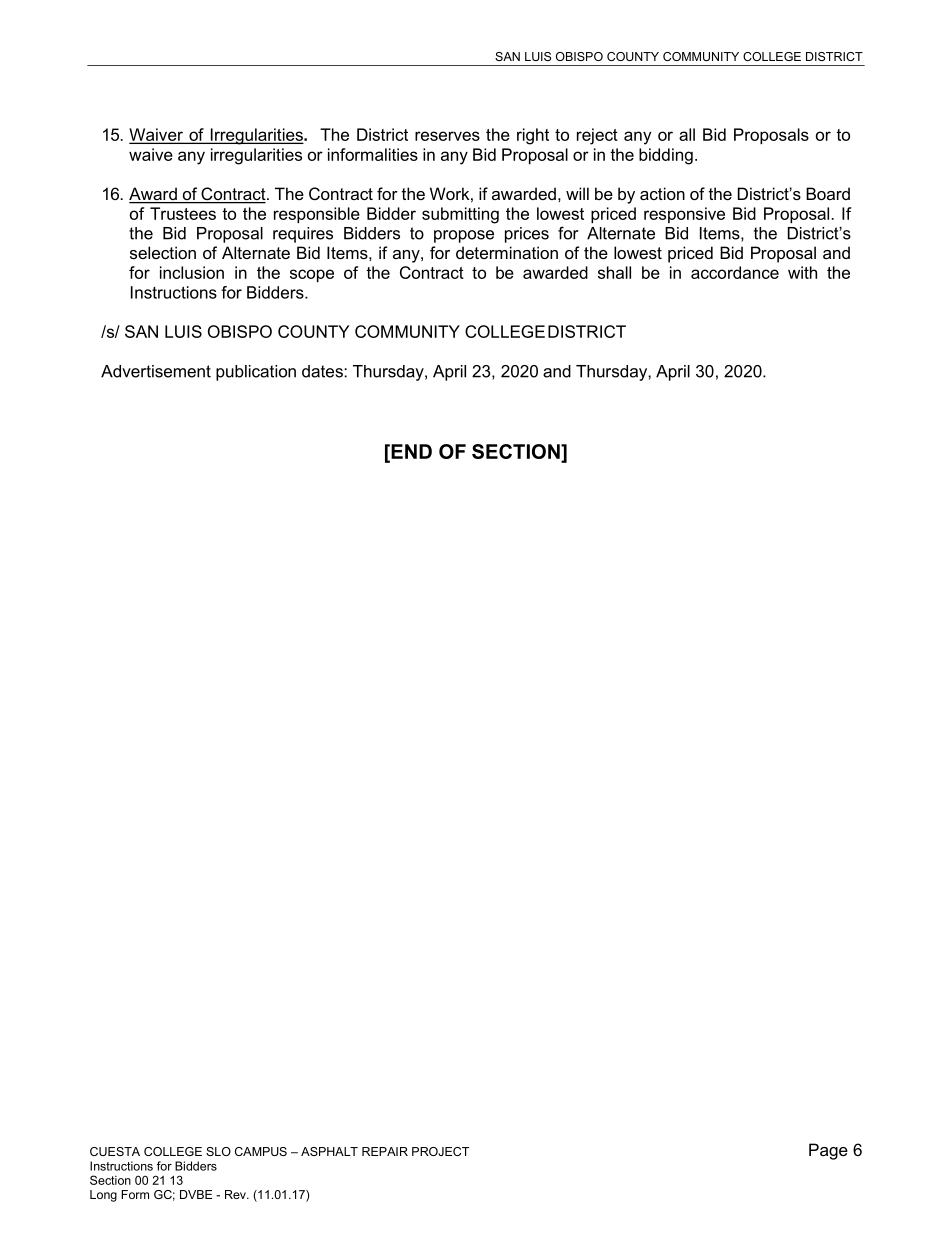  What do you see at coordinates (236, 1194) in the document?
I see `Rev` at bounding box center [236, 1194].
